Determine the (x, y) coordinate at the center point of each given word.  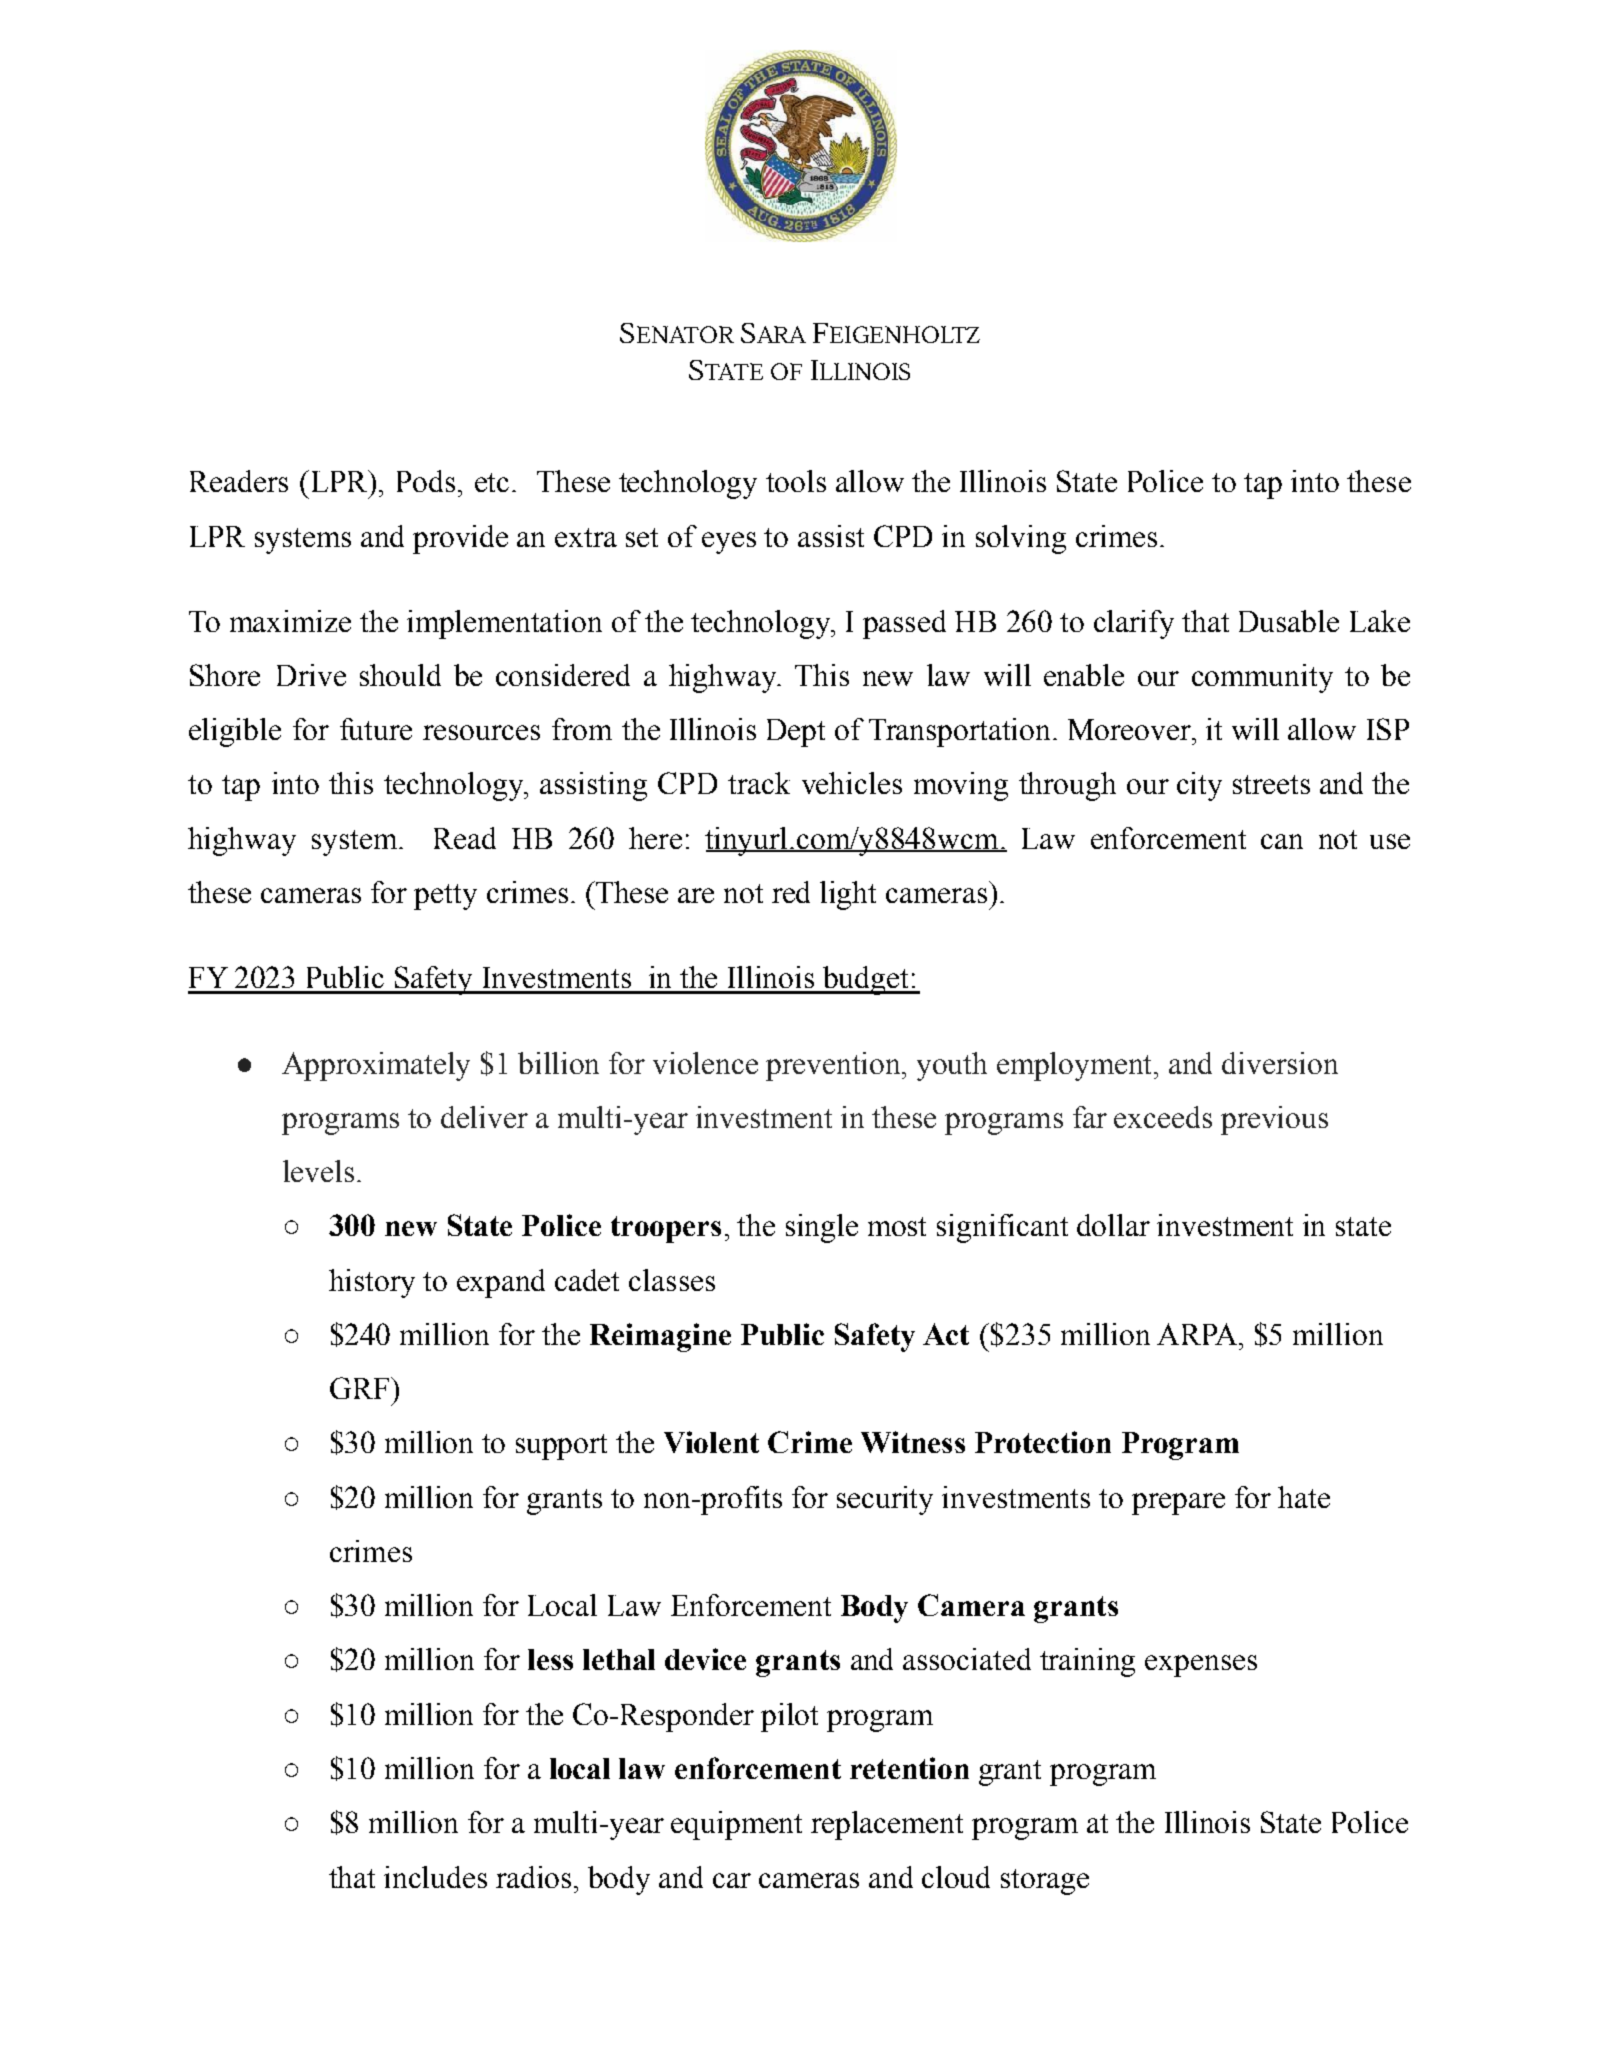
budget (866, 980)
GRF (361, 1388)
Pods (426, 481)
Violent (711, 1442)
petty (445, 897)
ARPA (1198, 1334)
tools (796, 481)
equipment (736, 1825)
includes (435, 1877)
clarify (1134, 624)
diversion (1280, 1063)
